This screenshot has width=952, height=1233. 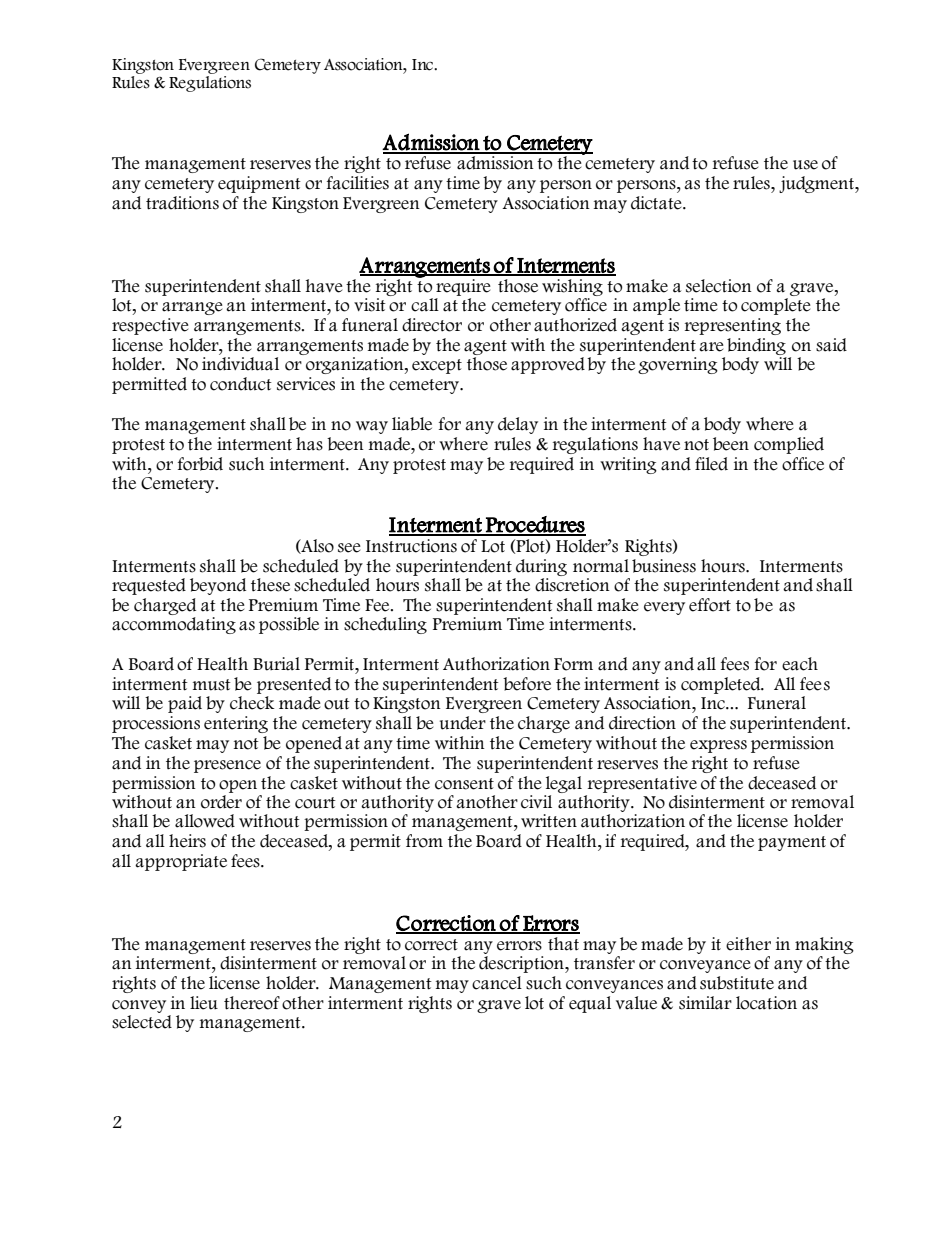 I want to click on judgment, so click(x=817, y=184).
